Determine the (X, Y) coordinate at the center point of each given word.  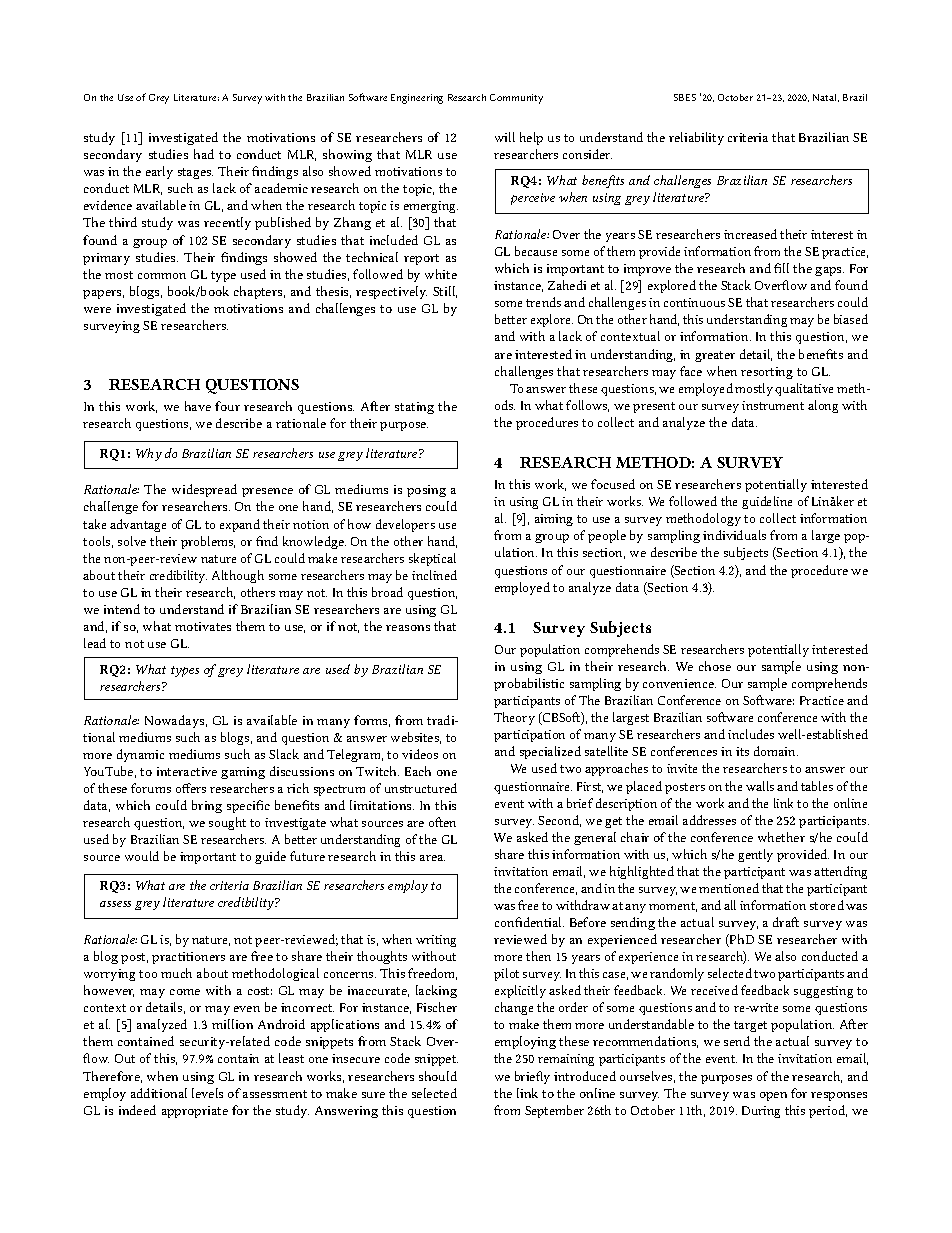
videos (420, 754)
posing (426, 491)
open (773, 1096)
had (204, 154)
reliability (696, 138)
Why (149, 454)
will (505, 137)
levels (207, 1093)
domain (776, 751)
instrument (773, 405)
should (438, 1076)
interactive (187, 771)
